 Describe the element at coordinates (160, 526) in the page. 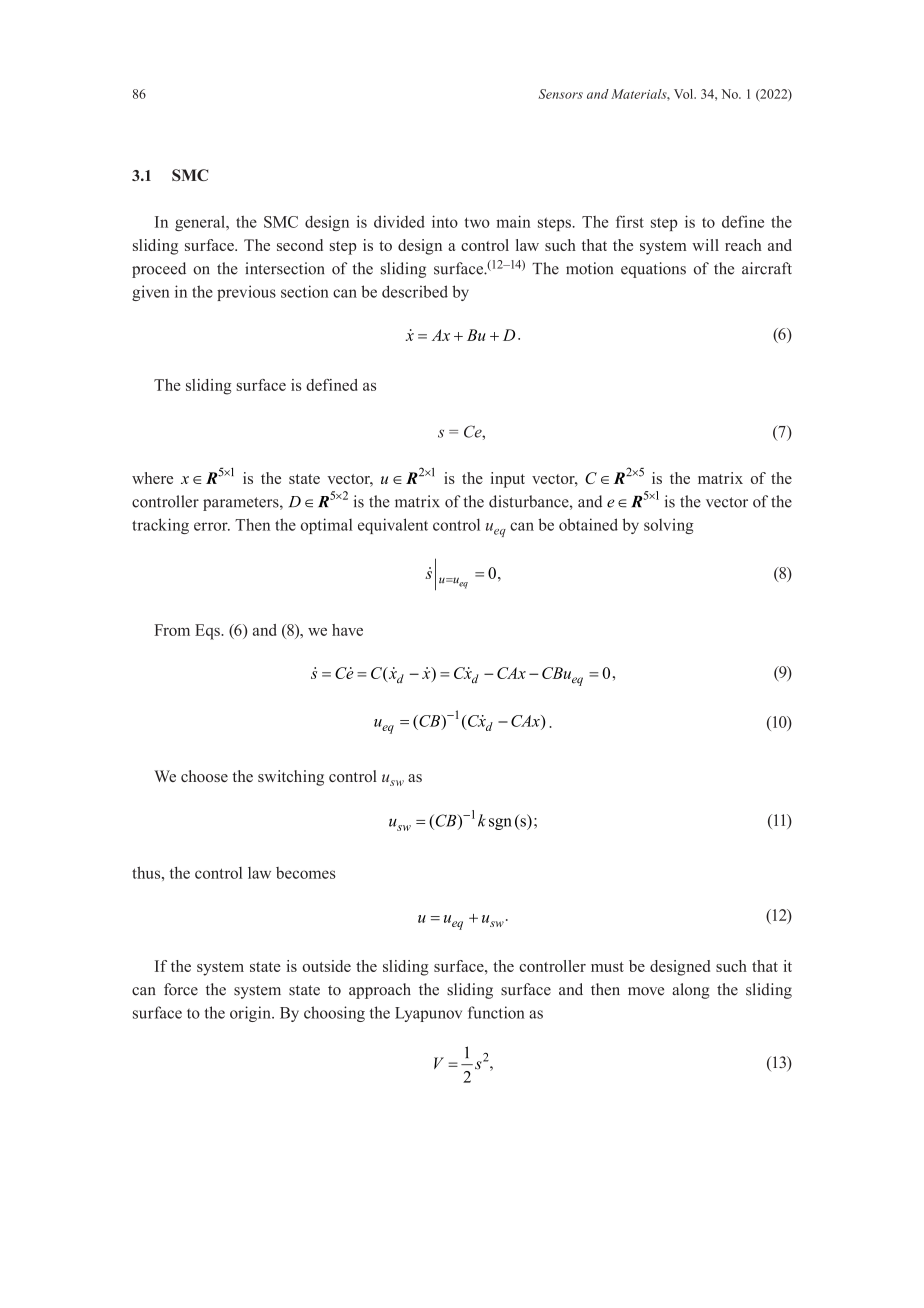

I see `tracking` at that location.
